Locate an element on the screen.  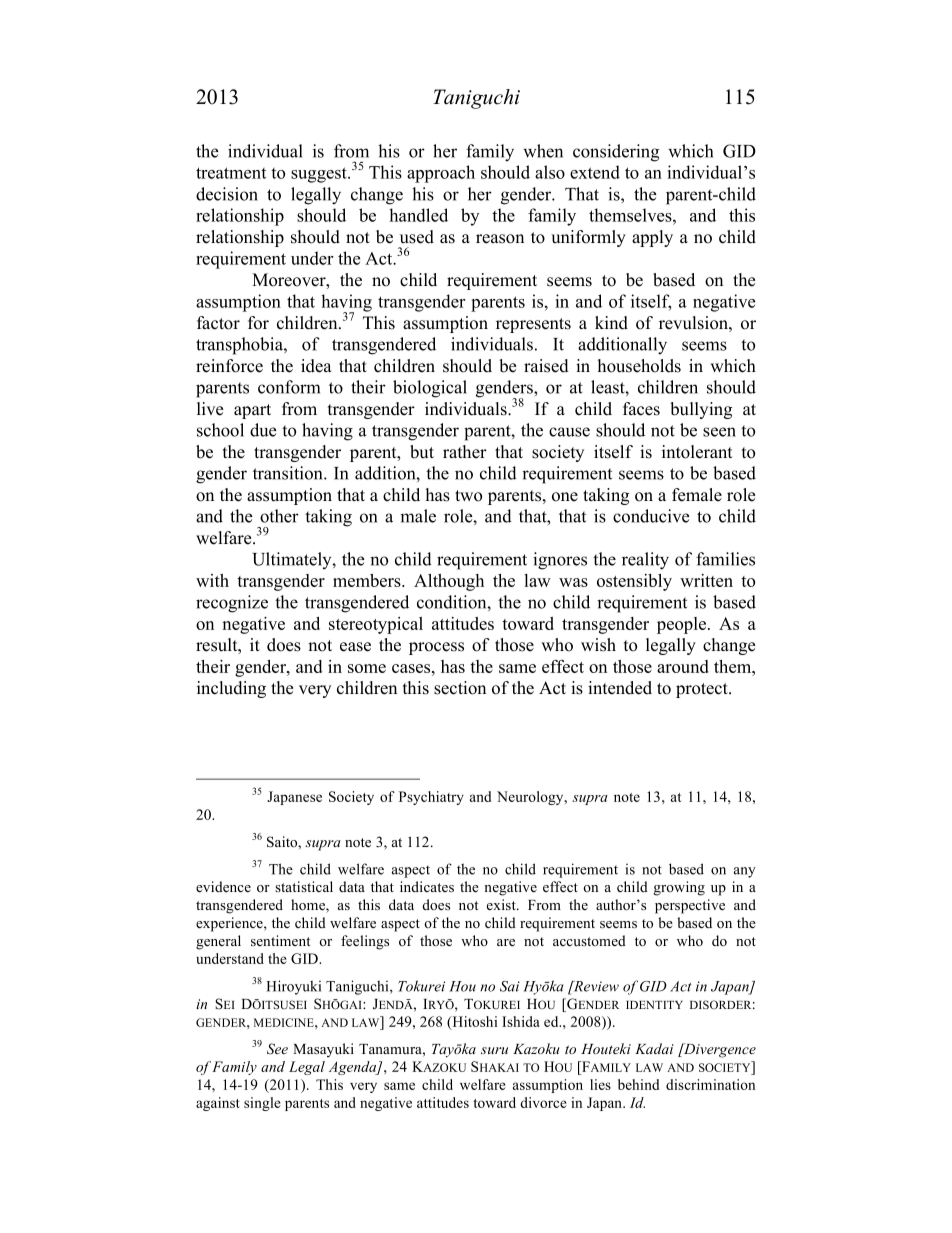
single is located at coordinates (262, 1104).
